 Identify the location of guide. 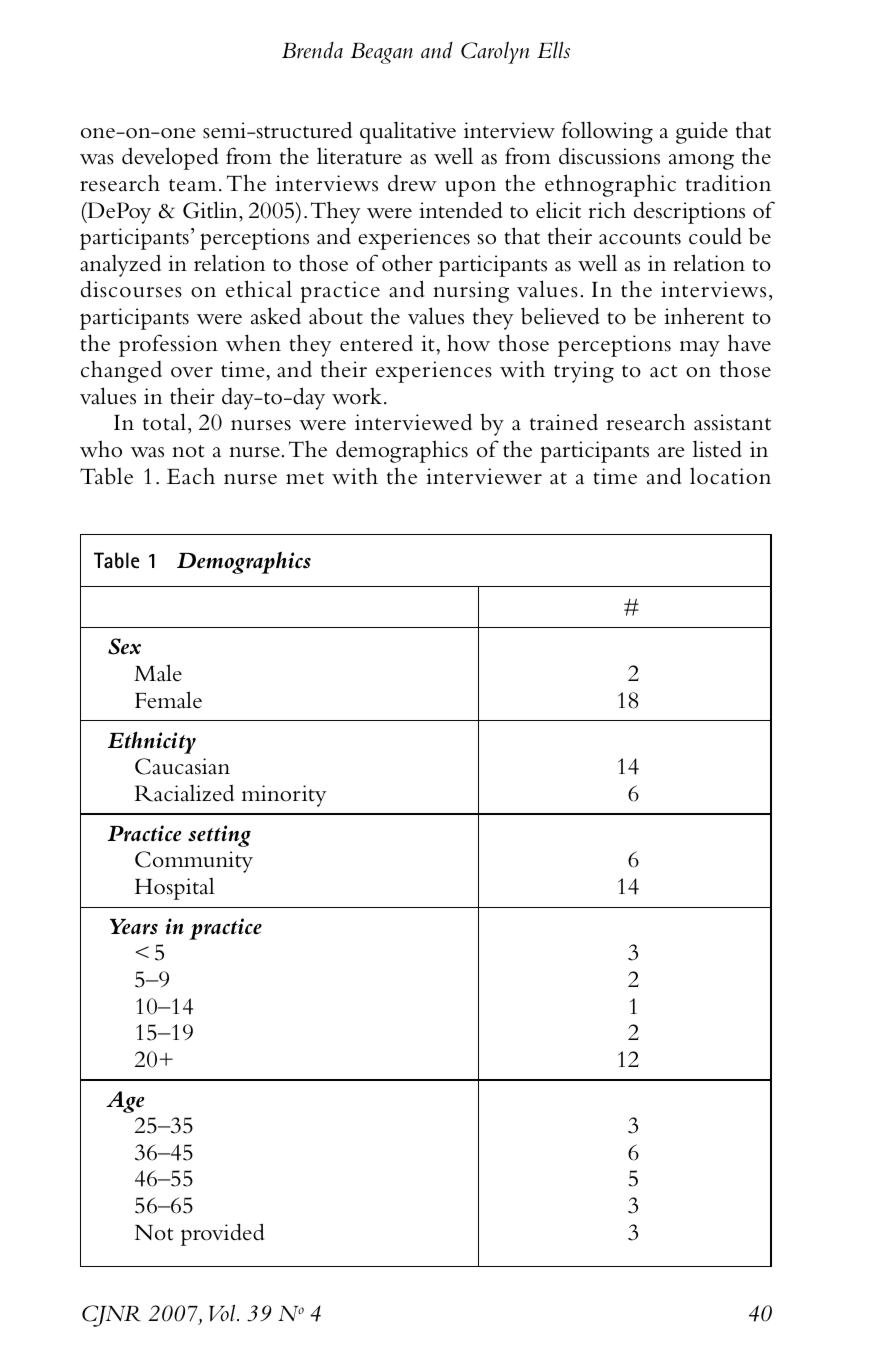
(702, 132).
